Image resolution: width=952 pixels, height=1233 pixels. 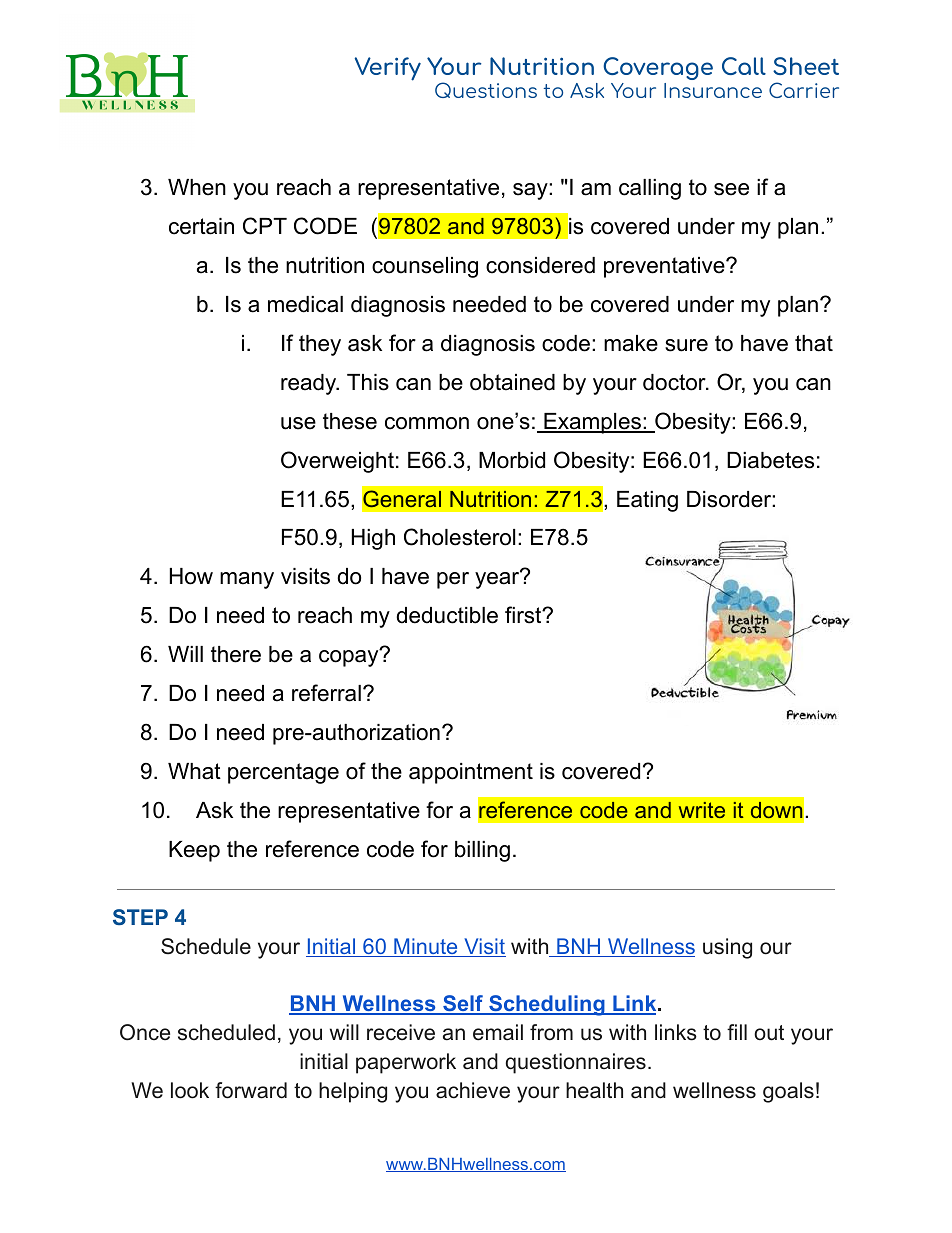 I want to click on What, so click(x=194, y=771).
